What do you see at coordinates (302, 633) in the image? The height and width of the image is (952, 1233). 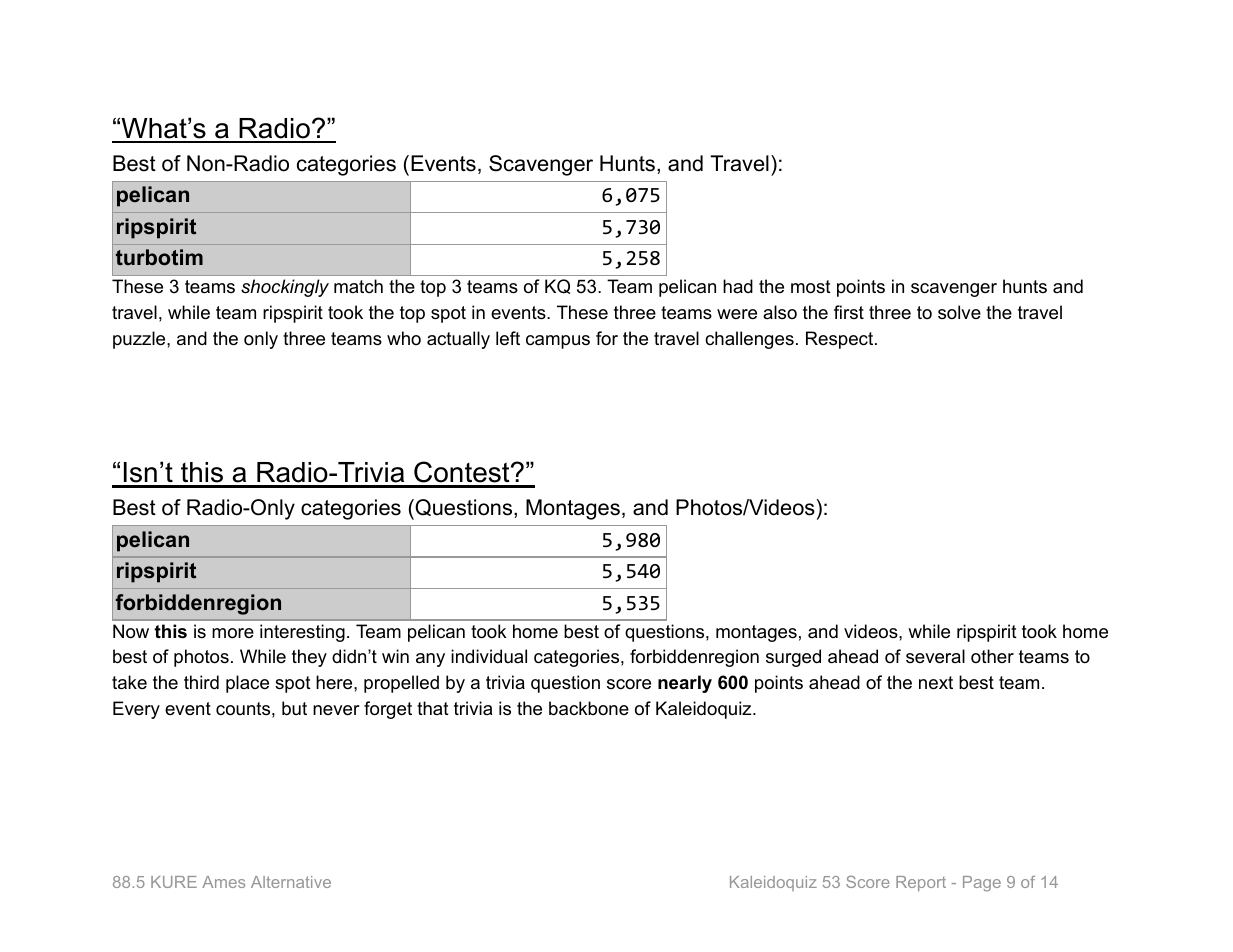 I see `interesting` at bounding box center [302, 633].
